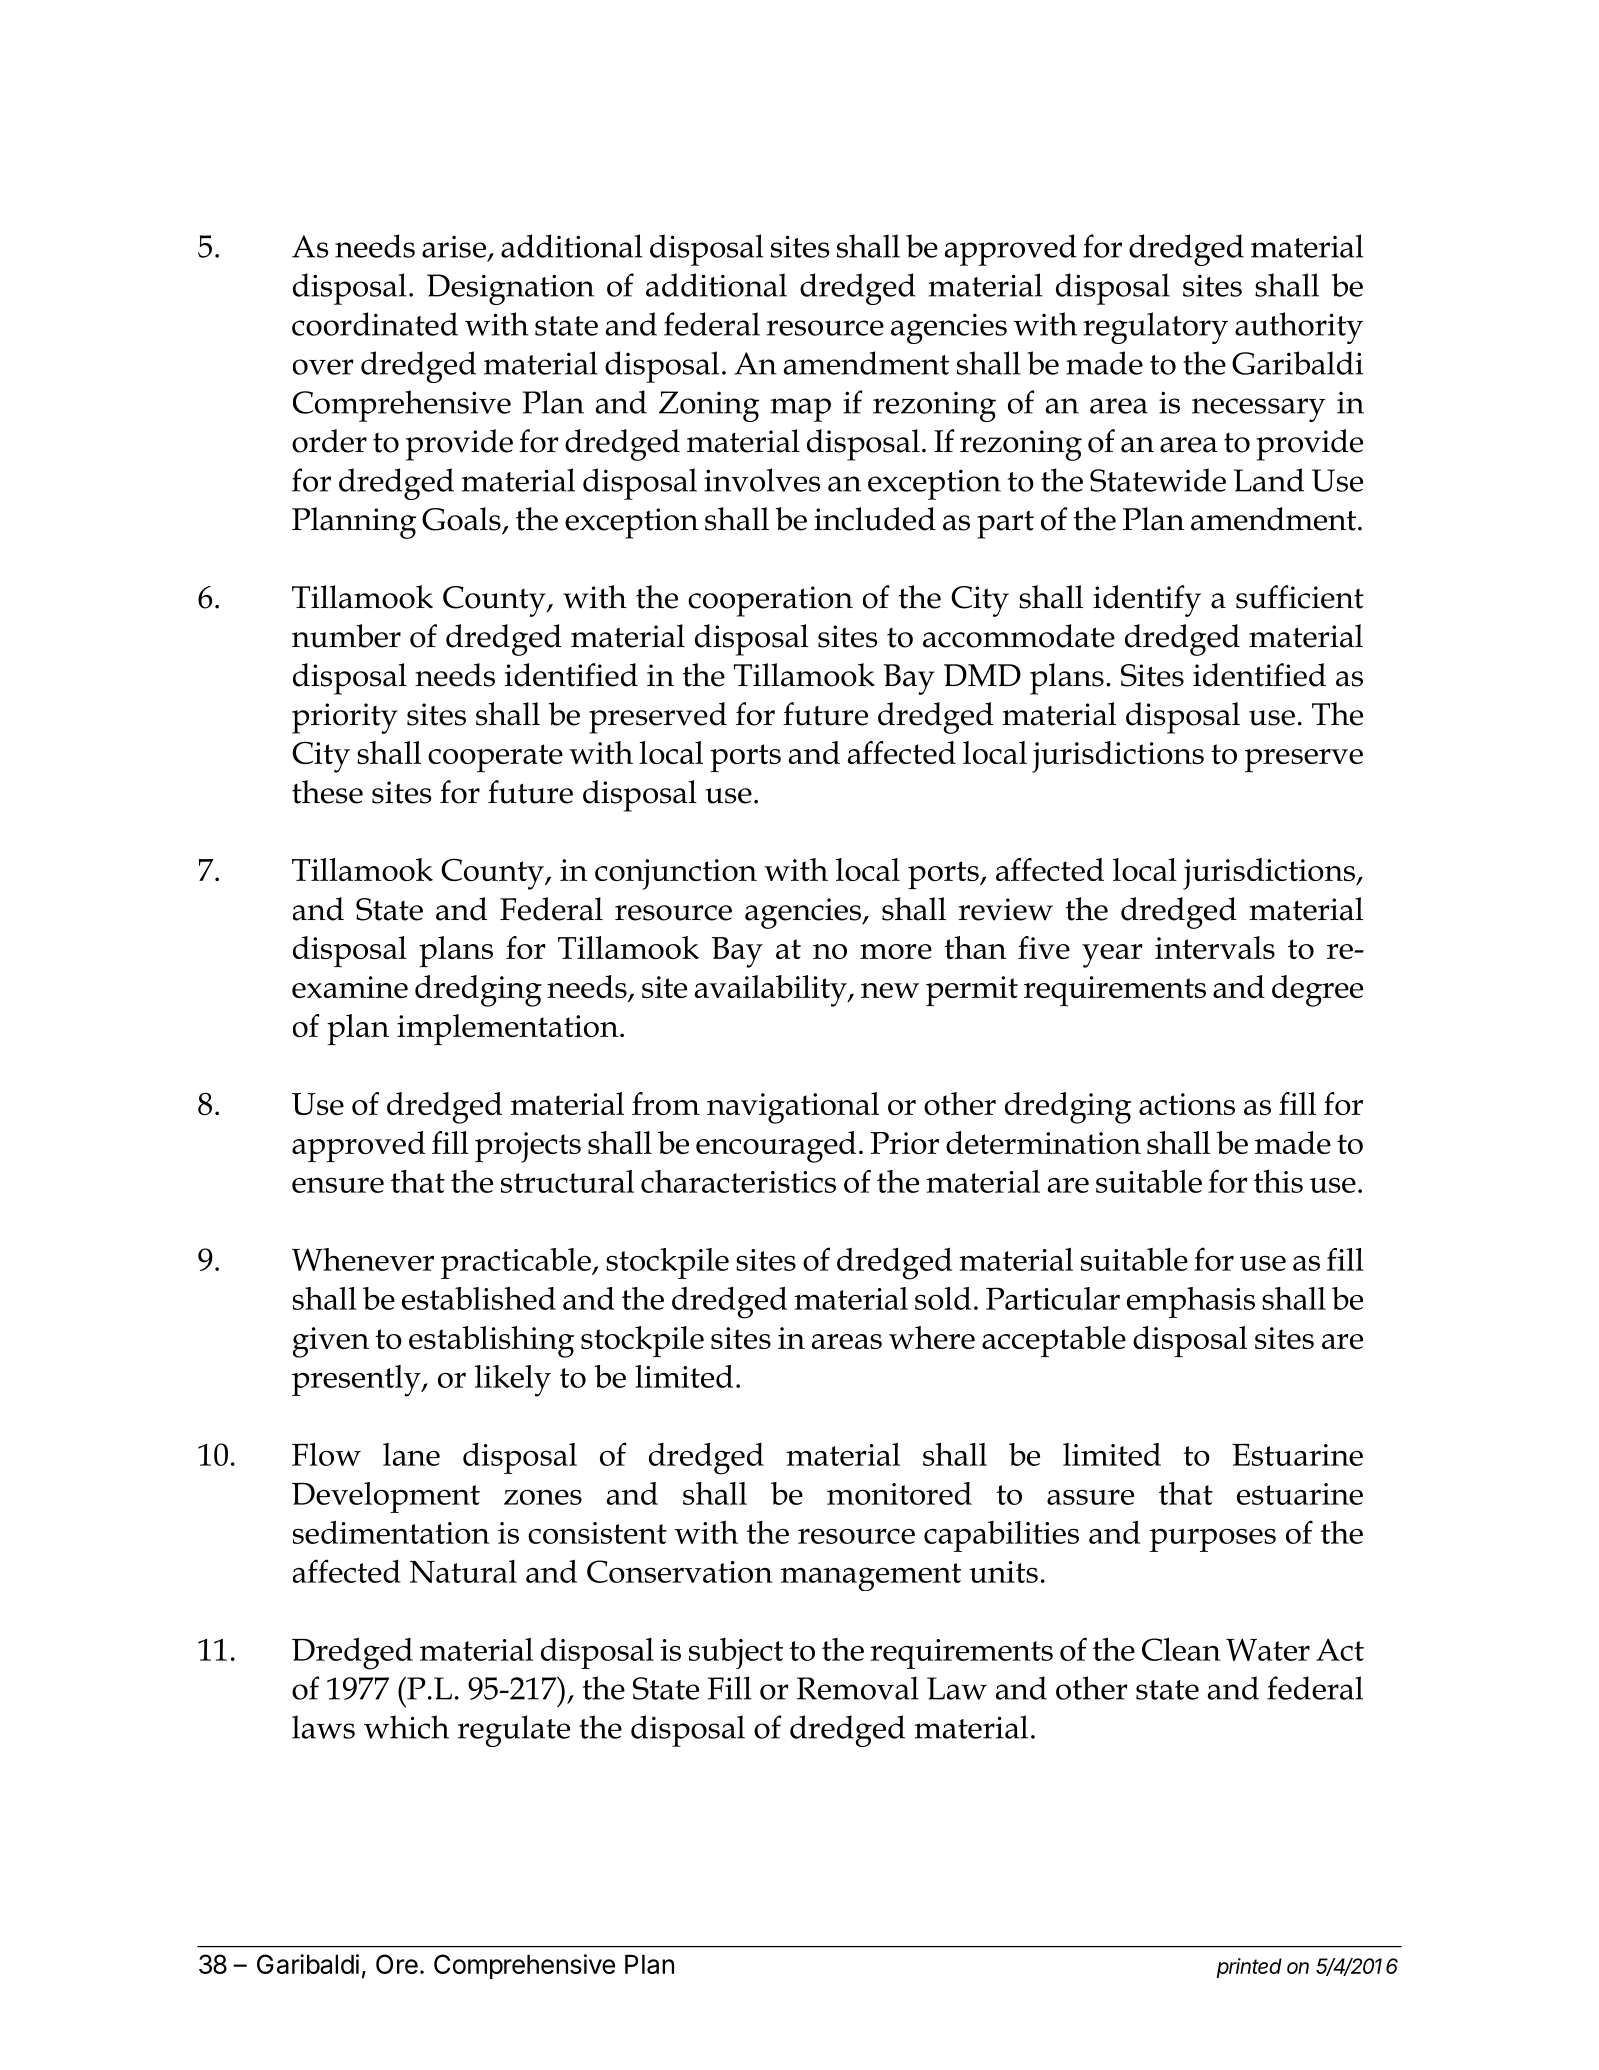 Image resolution: width=1599 pixels, height=2070 pixels. Describe the element at coordinates (800, 410) in the image. I see `map` at that location.
